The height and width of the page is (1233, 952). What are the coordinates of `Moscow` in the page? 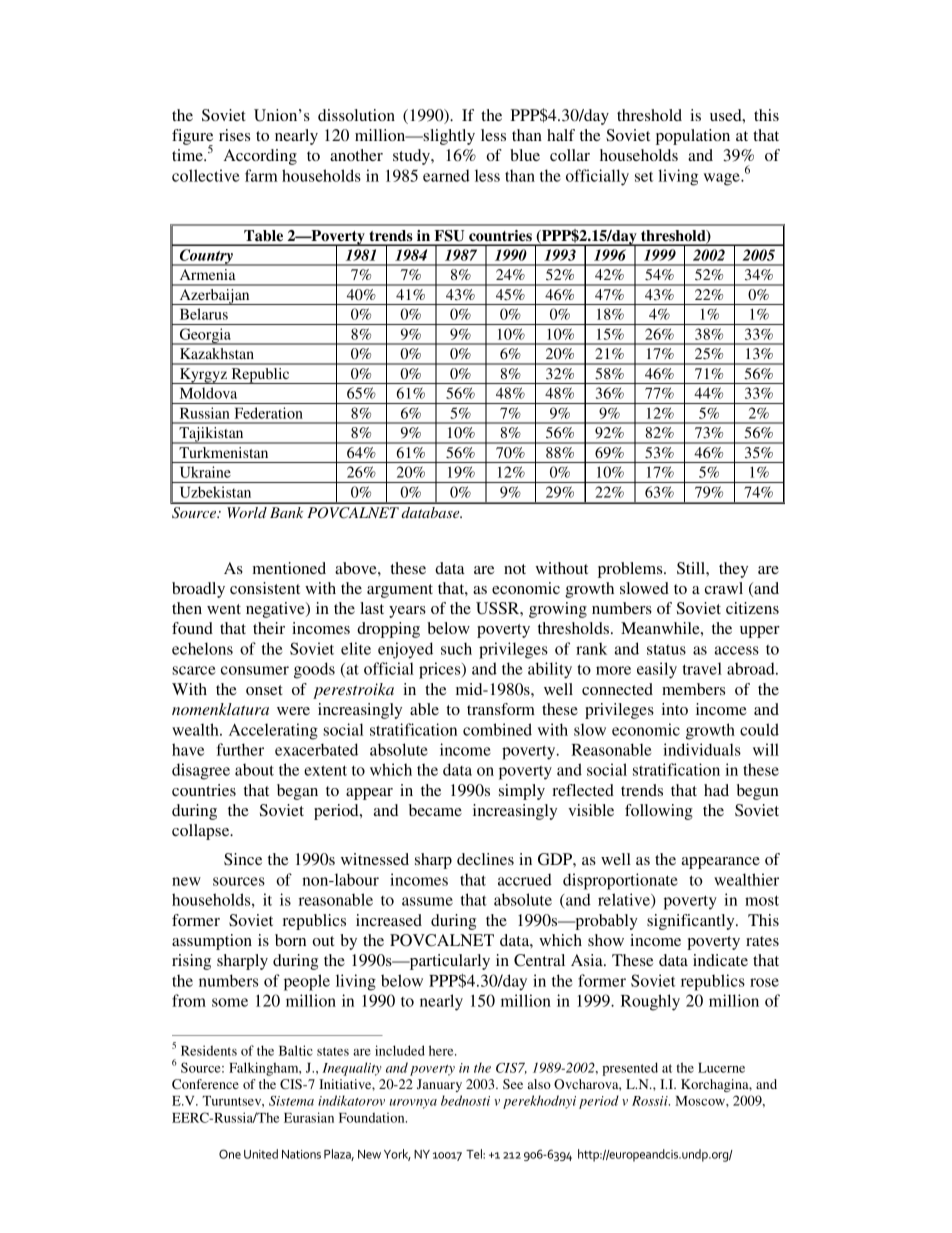 It's located at (701, 1101).
